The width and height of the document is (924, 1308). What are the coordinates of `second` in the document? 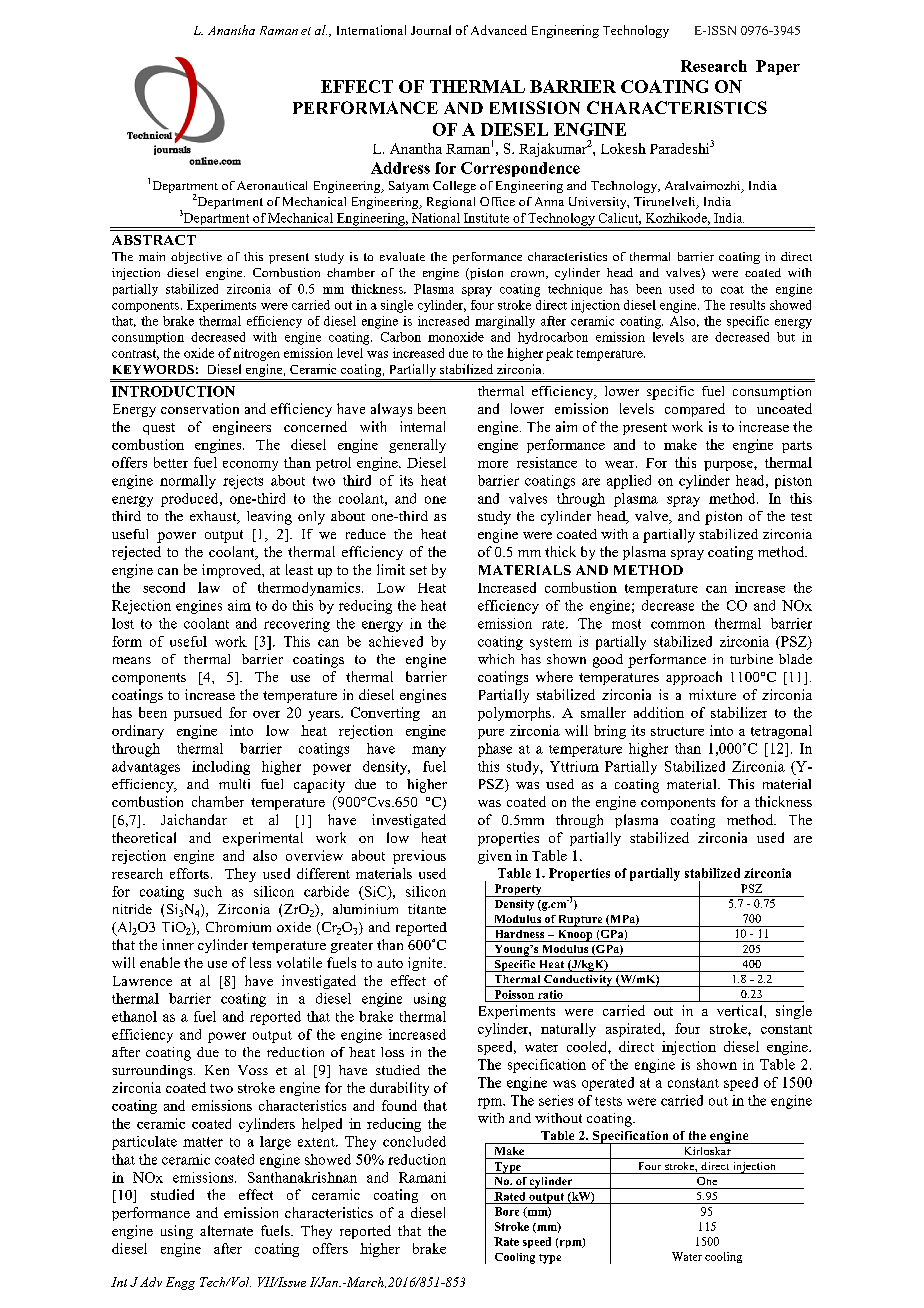 It's located at (164, 587).
